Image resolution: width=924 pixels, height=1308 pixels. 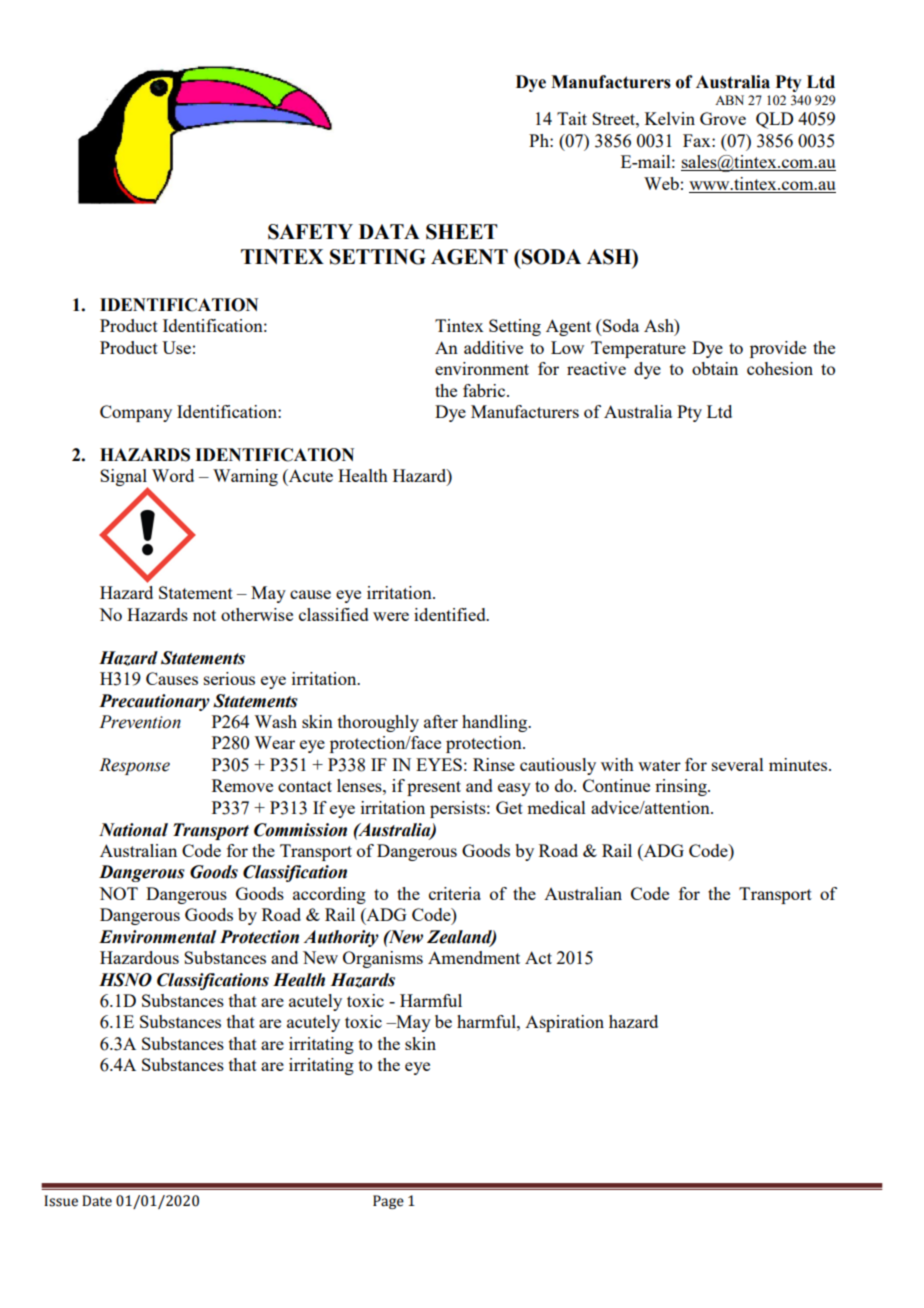 I want to click on Date, so click(x=97, y=1201).
